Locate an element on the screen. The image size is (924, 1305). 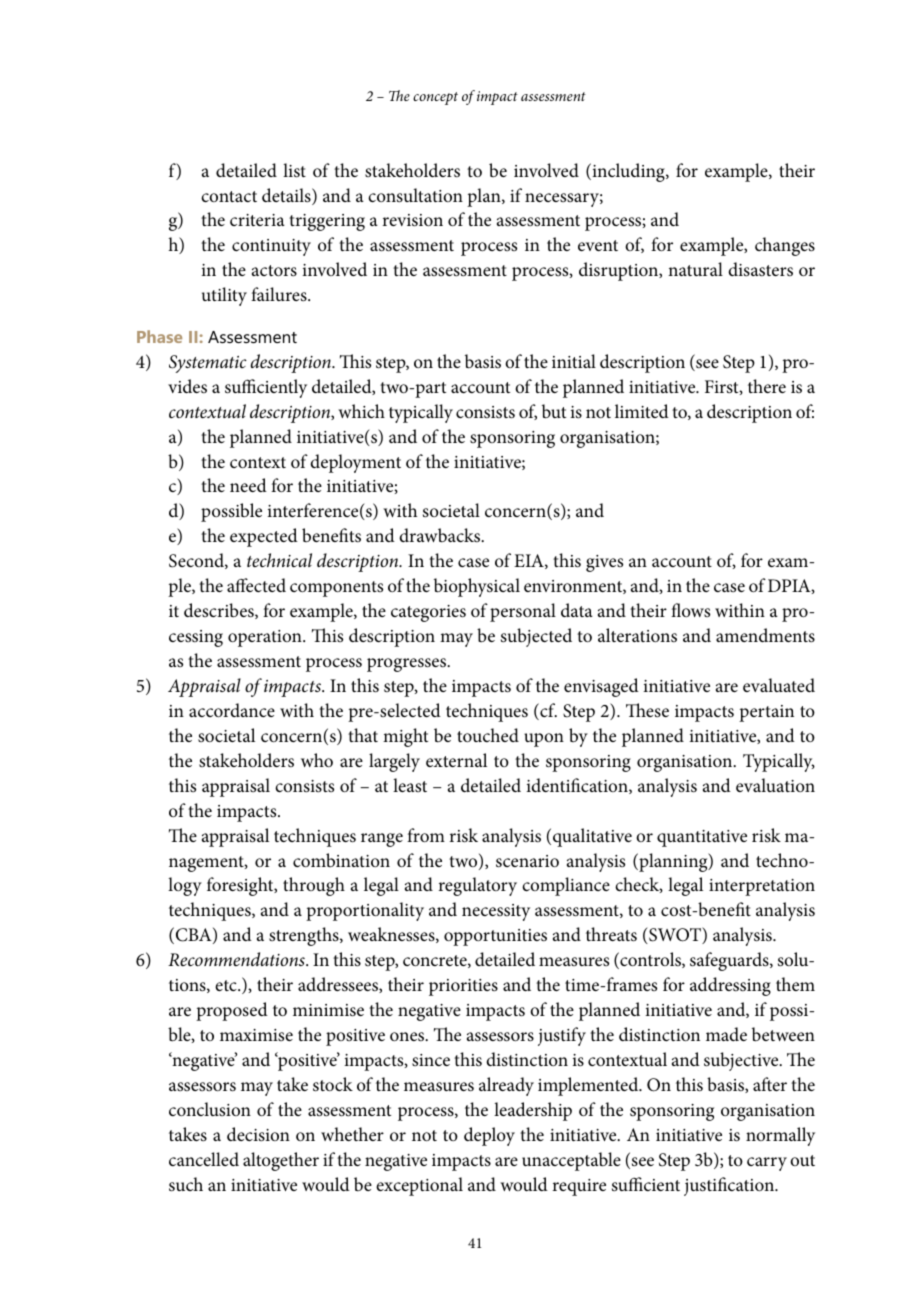
including is located at coordinates (628, 172).
